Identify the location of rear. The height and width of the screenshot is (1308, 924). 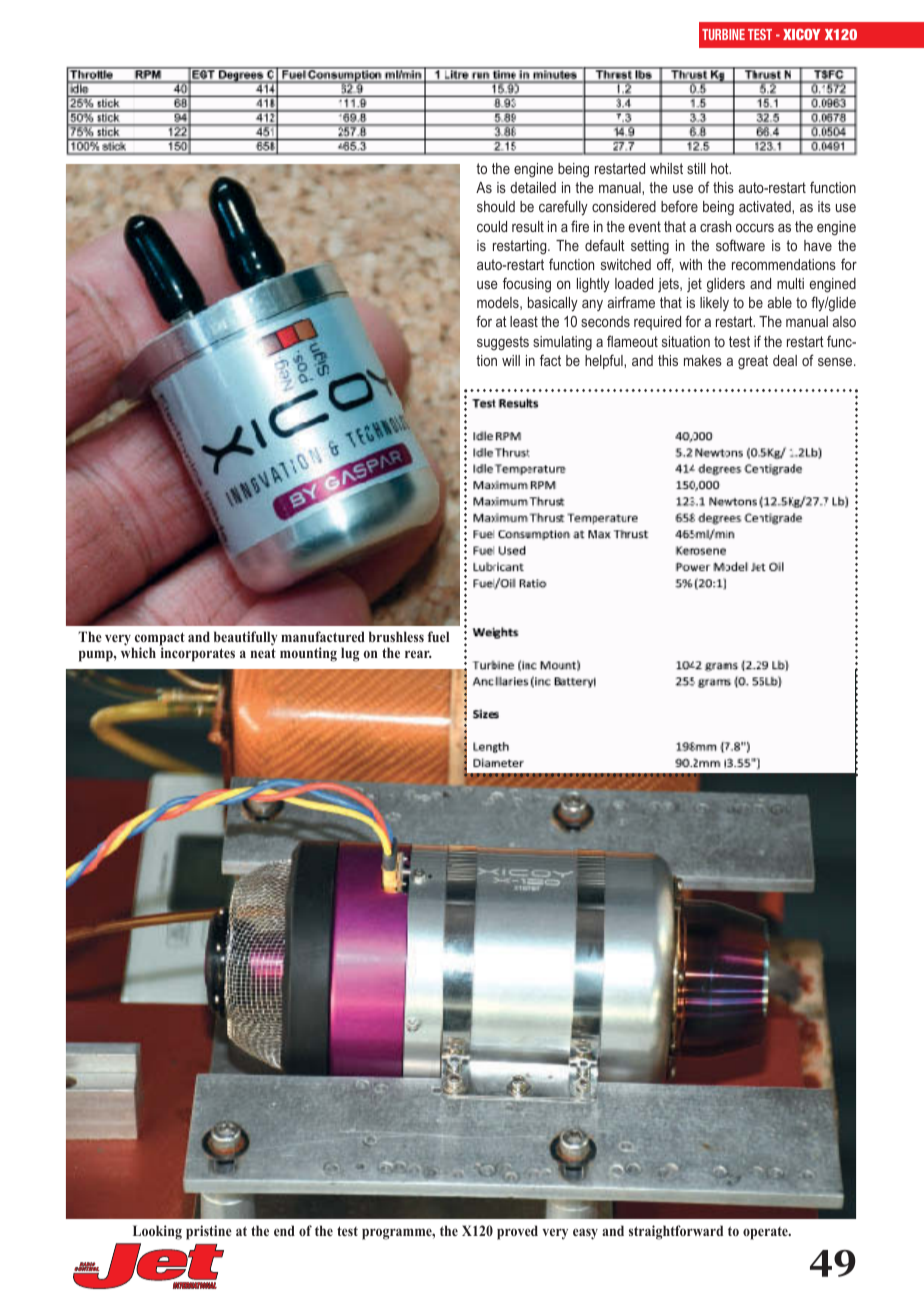
(418, 654).
